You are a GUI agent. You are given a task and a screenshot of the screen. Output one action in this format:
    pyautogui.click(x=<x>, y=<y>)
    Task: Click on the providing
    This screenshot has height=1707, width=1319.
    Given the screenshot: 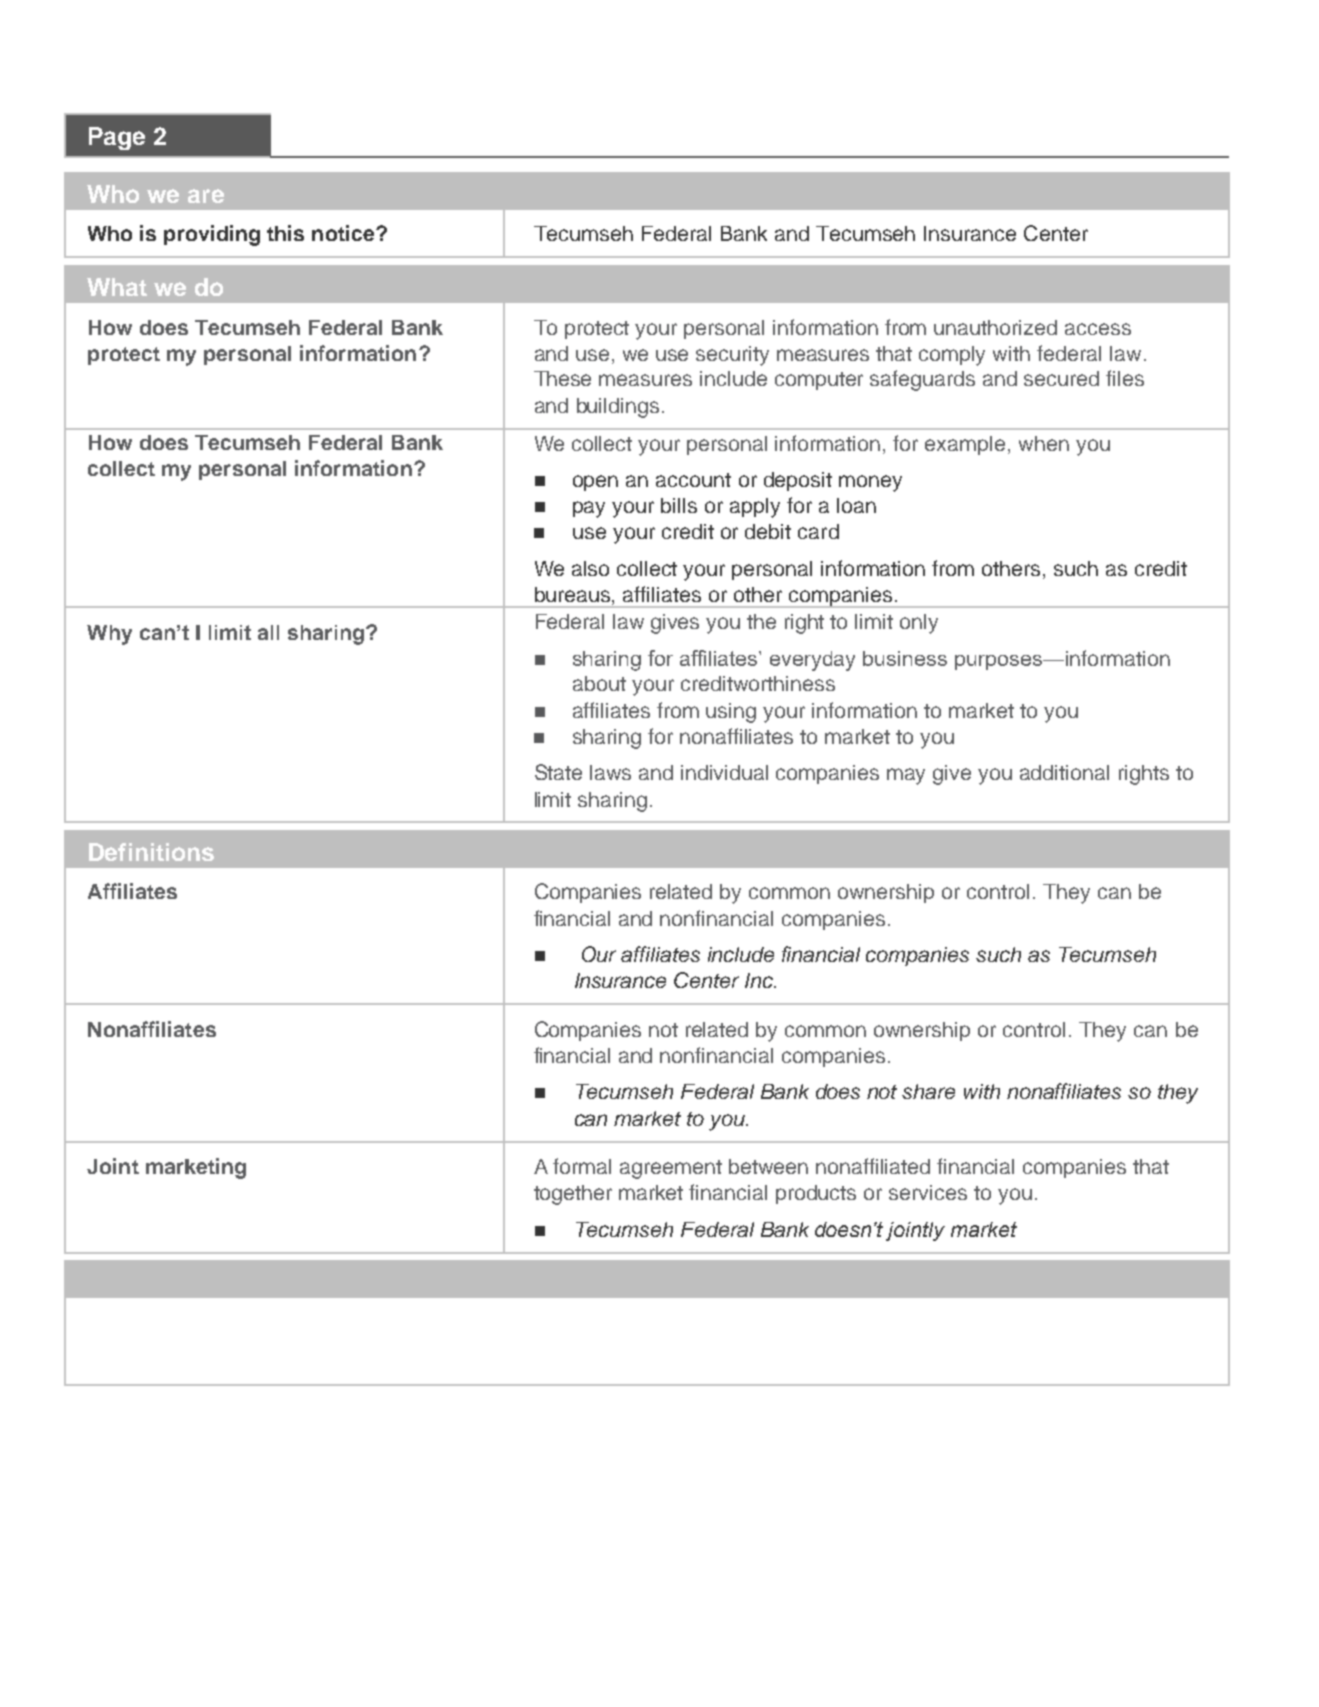 What is the action you would take?
    pyautogui.click(x=212, y=235)
